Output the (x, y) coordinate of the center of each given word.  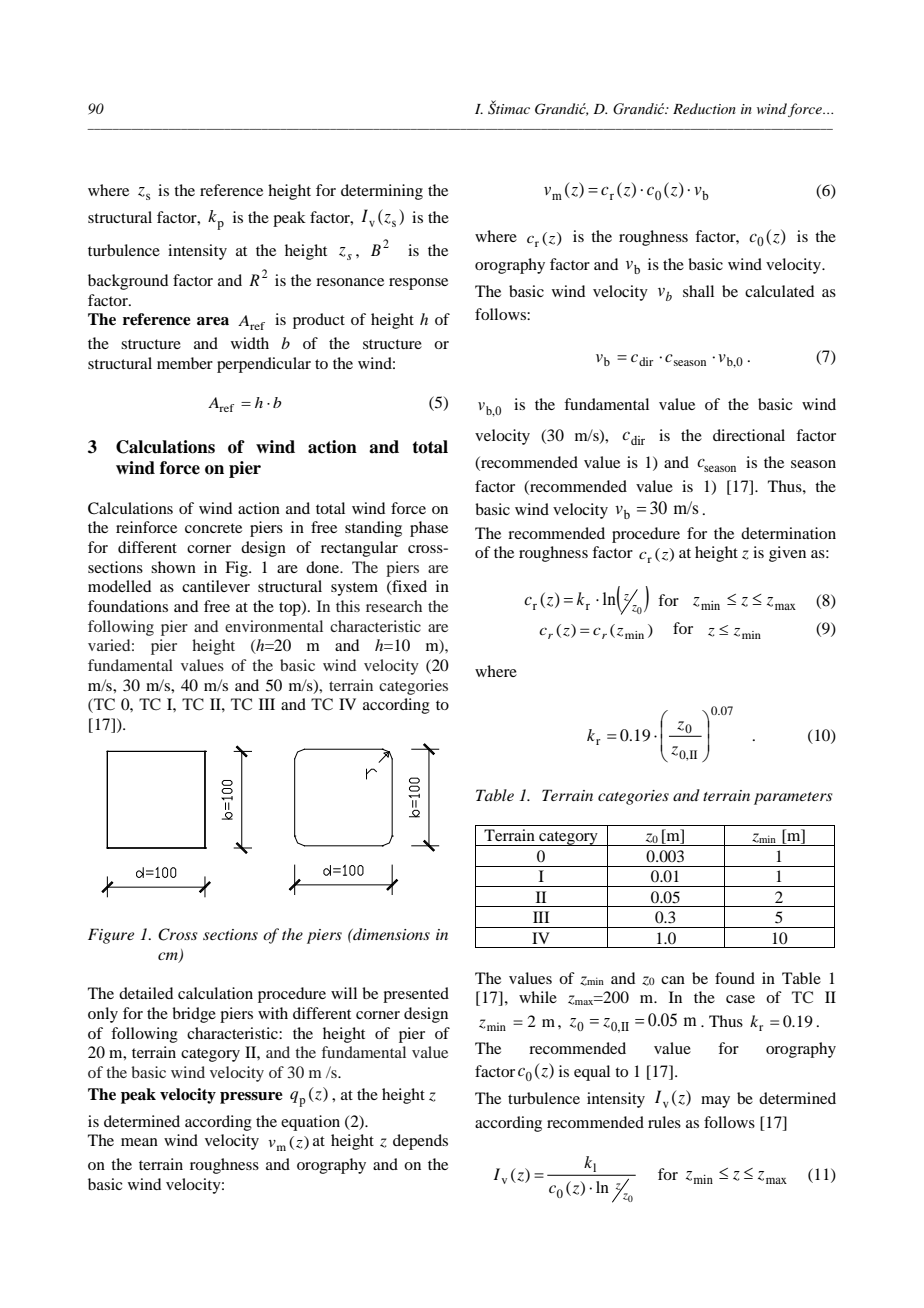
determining (382, 192)
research (394, 606)
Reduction (704, 108)
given (787, 554)
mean (139, 1142)
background (128, 282)
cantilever (216, 586)
